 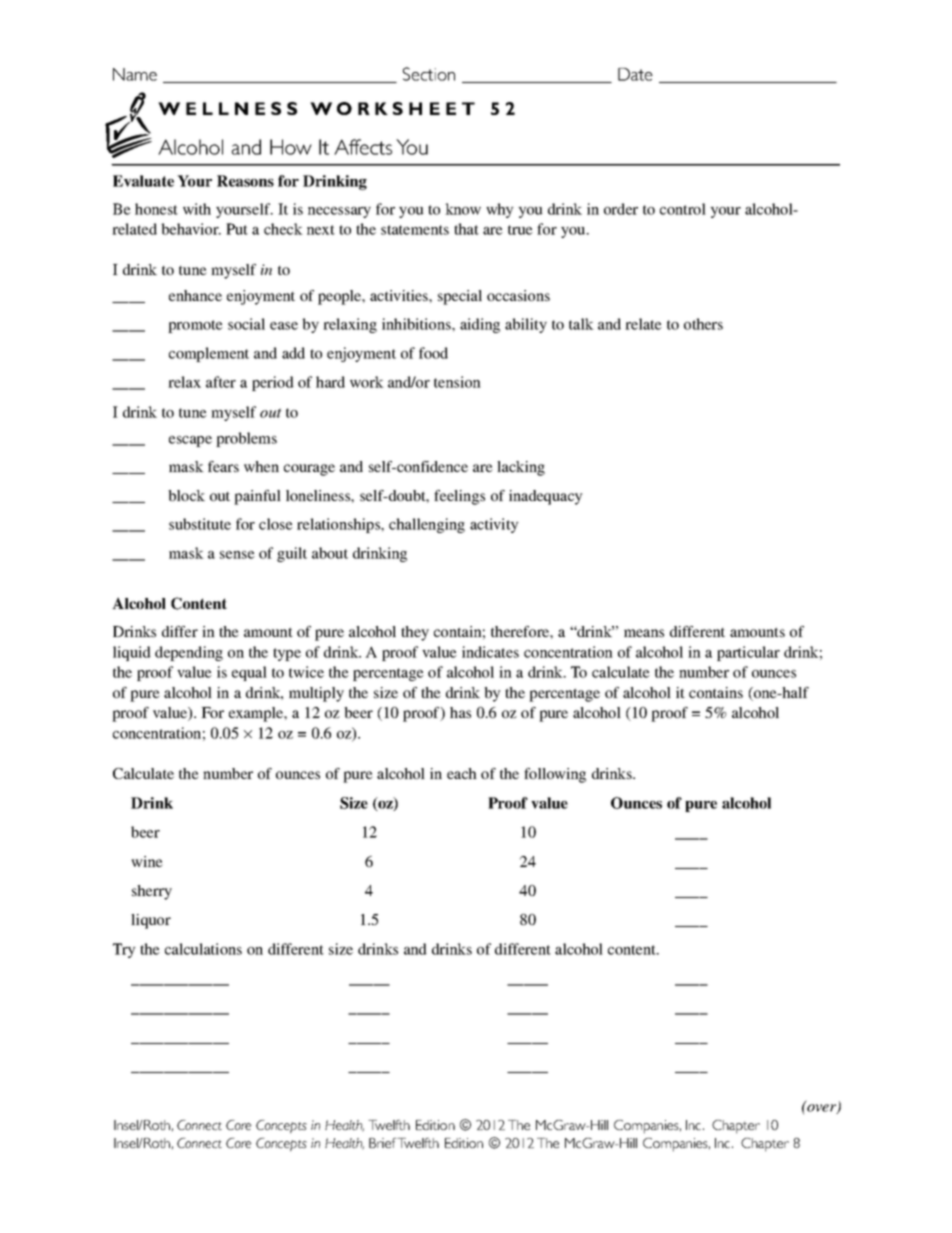 I want to click on Date, so click(x=635, y=74).
